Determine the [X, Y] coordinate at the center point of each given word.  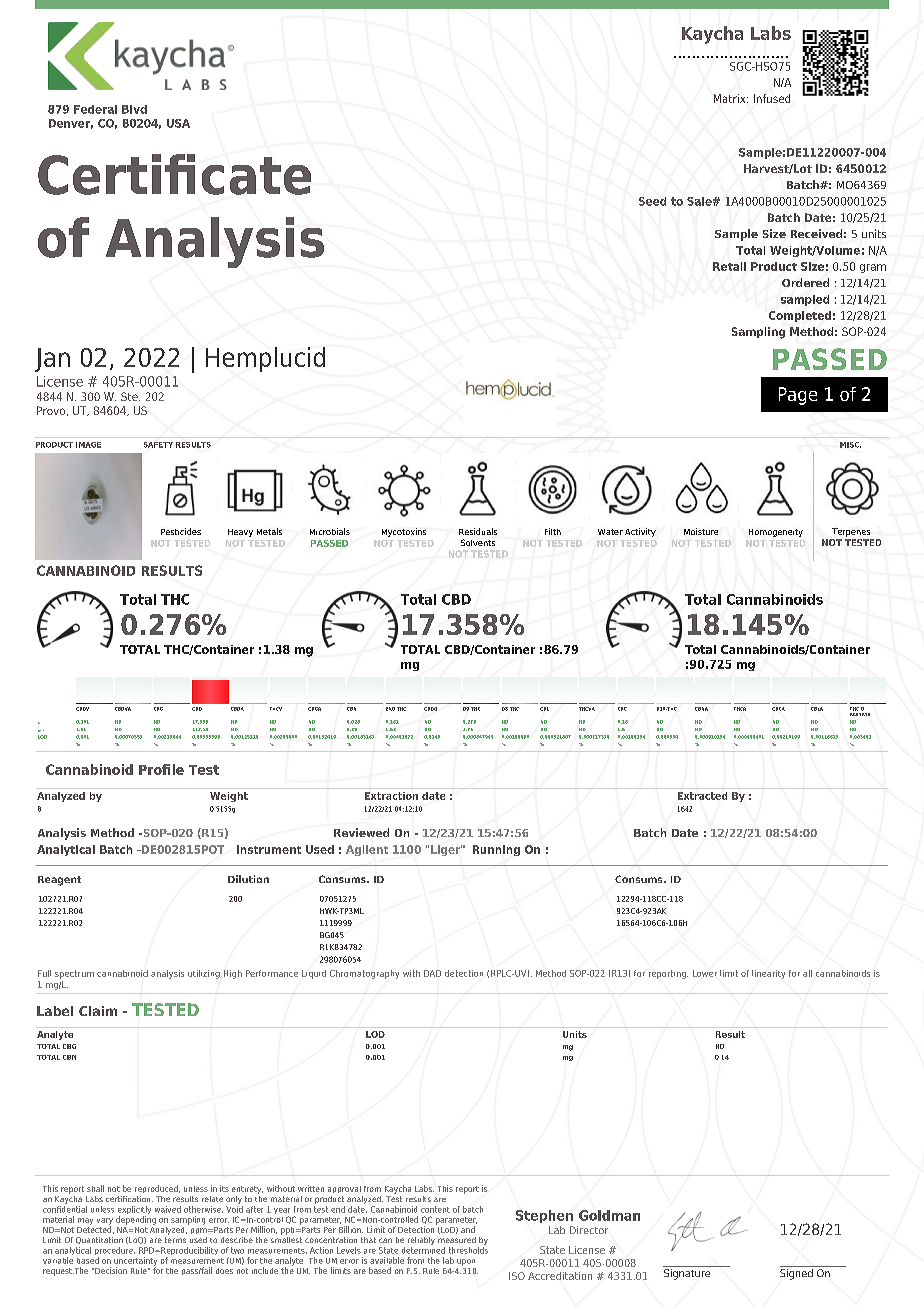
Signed [797, 1273]
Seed [652, 201]
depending [136, 1220]
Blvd [134, 109]
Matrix [731, 98]
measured [457, 1240]
